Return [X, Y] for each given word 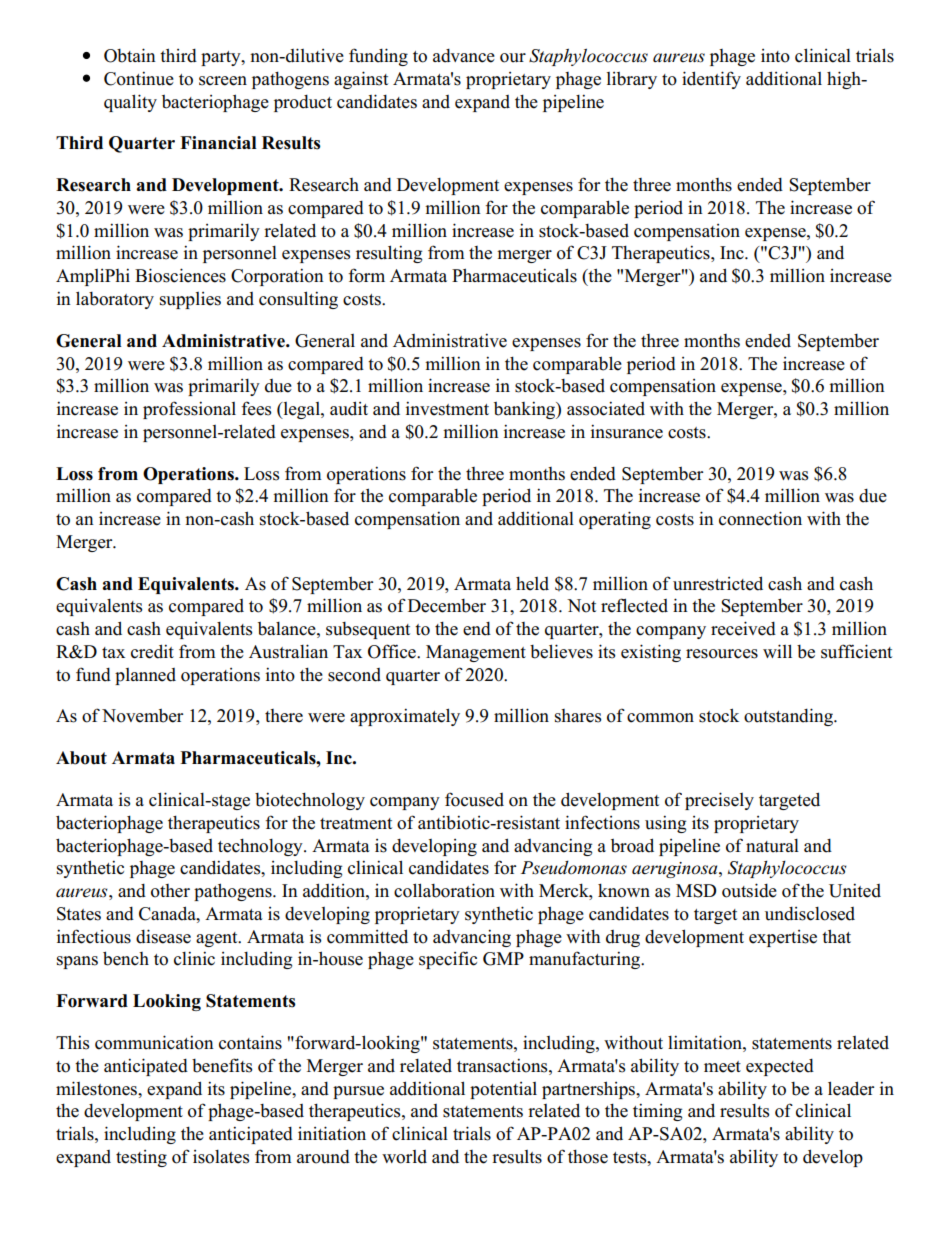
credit [152, 651]
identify [711, 80]
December [447, 606]
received [743, 628]
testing [141, 1158]
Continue [139, 78]
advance [464, 56]
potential [503, 1090]
